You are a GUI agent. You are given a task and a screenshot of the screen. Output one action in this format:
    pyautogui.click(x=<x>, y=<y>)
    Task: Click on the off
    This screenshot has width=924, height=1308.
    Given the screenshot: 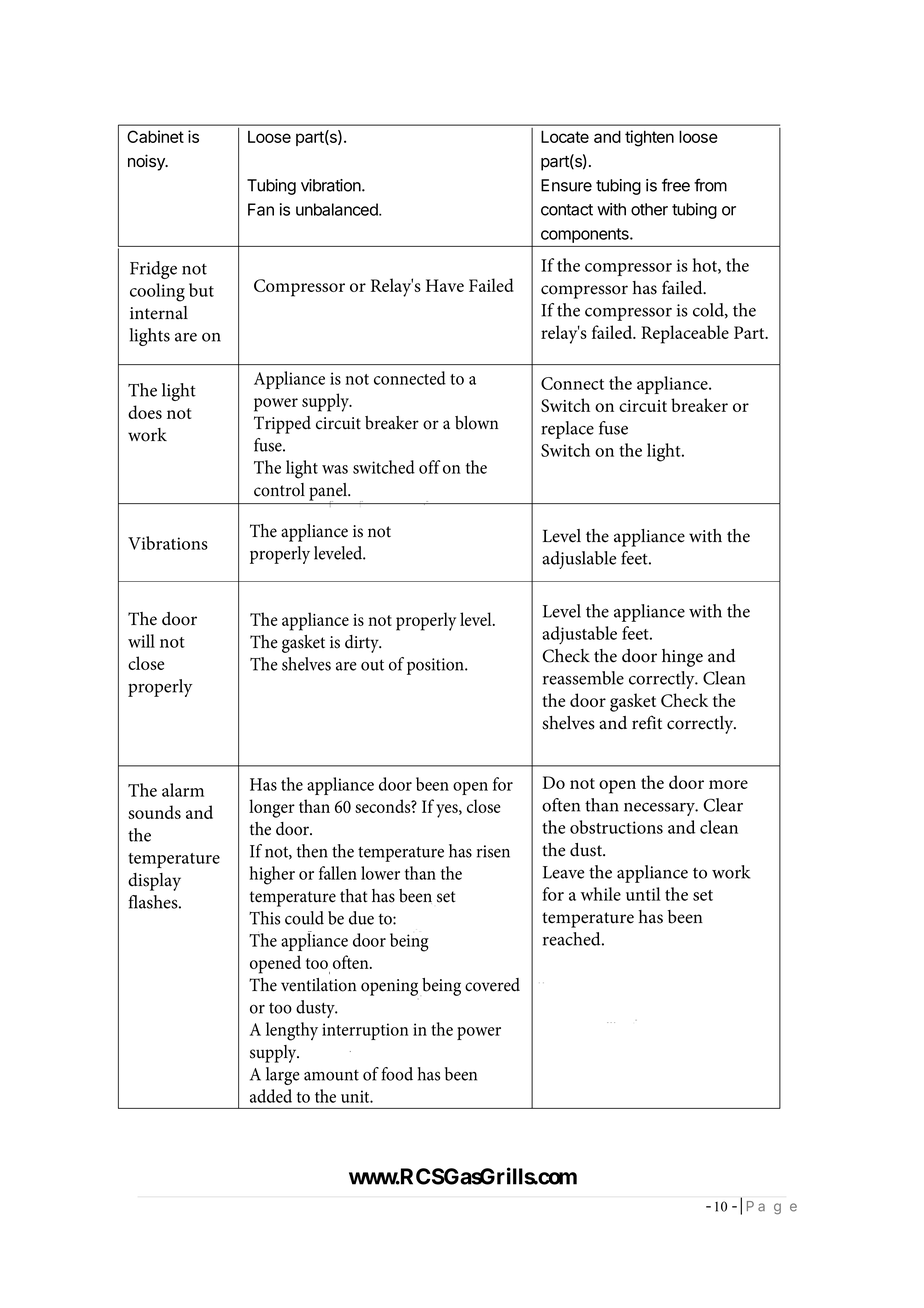 What is the action you would take?
    pyautogui.click(x=430, y=467)
